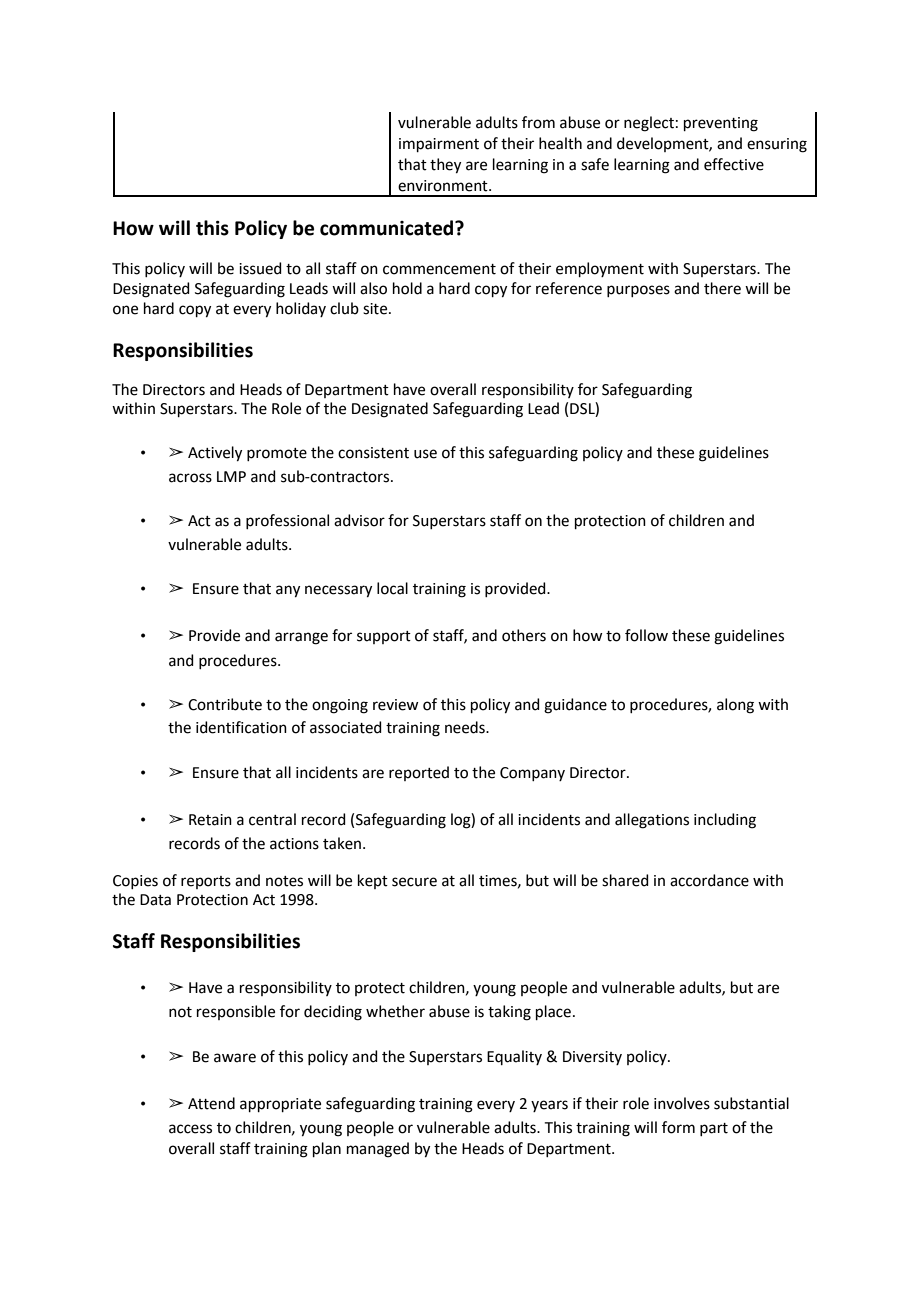  What do you see at coordinates (734, 164) in the screenshot?
I see `effective` at bounding box center [734, 164].
